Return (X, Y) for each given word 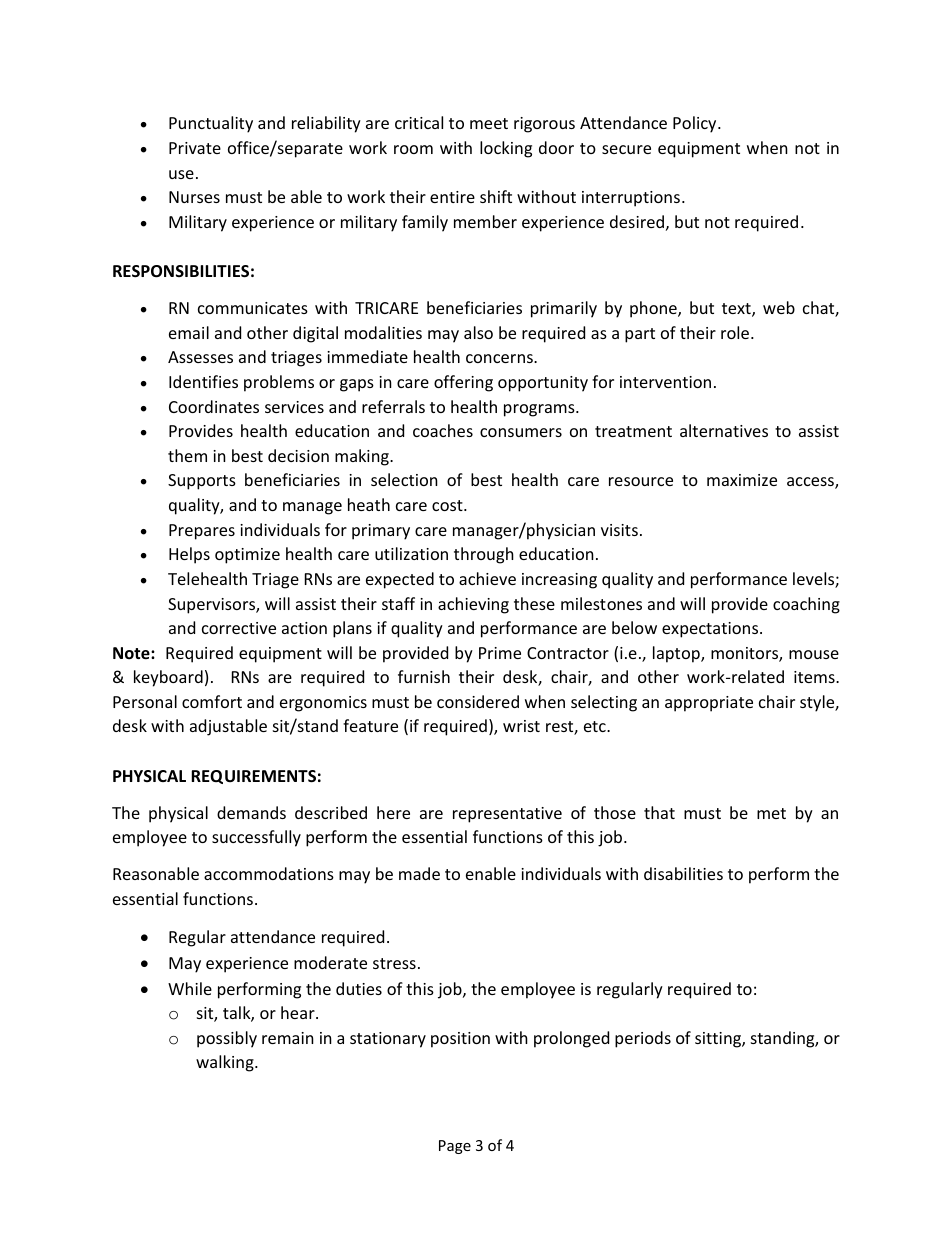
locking (506, 149)
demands (251, 812)
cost (448, 505)
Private (195, 148)
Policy (696, 124)
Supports (202, 482)
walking (226, 1063)
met (771, 813)
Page (455, 1147)
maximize (742, 480)
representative (507, 815)
